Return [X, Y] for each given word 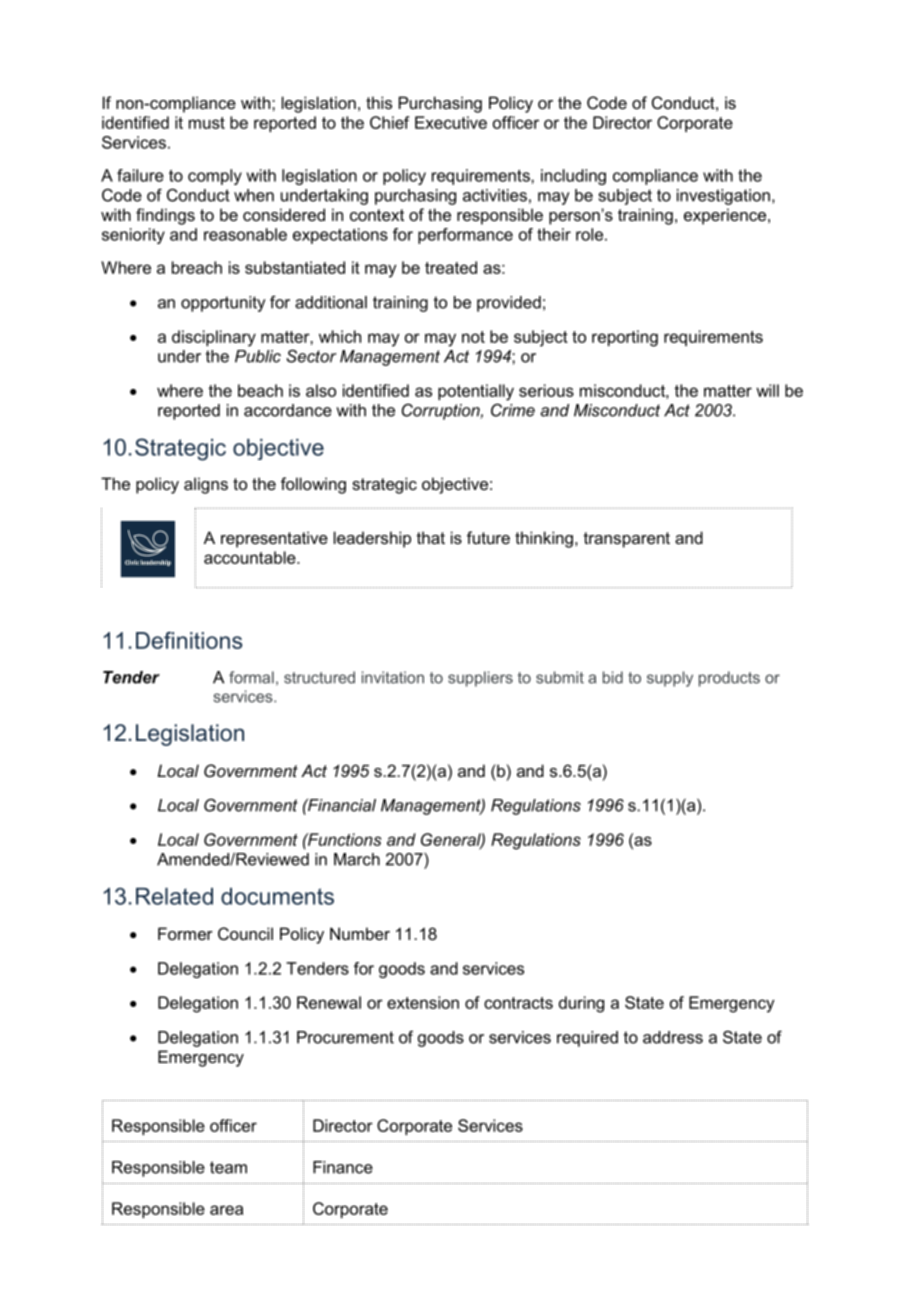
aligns [206, 485]
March [357, 859]
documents [277, 896]
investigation [723, 197]
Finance [343, 1167]
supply [670, 679]
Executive [451, 122]
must [207, 123]
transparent [627, 540]
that [431, 537]
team [228, 1167]
